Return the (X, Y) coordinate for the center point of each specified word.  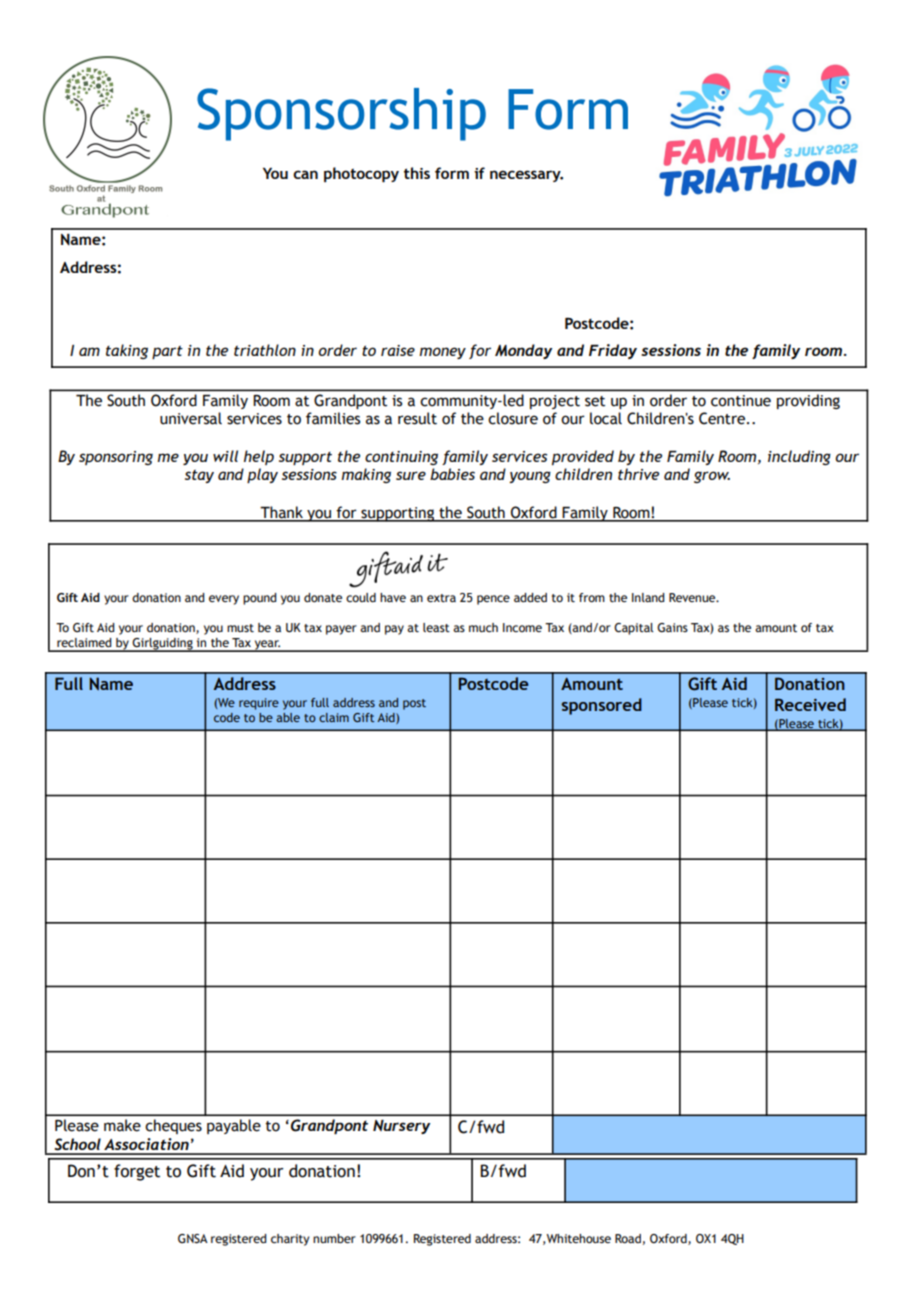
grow (712, 477)
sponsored (601, 706)
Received (810, 704)
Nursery (401, 1127)
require (259, 704)
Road (628, 1238)
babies (452, 474)
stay (199, 476)
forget (137, 1172)
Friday (613, 351)
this (417, 173)
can (305, 174)
